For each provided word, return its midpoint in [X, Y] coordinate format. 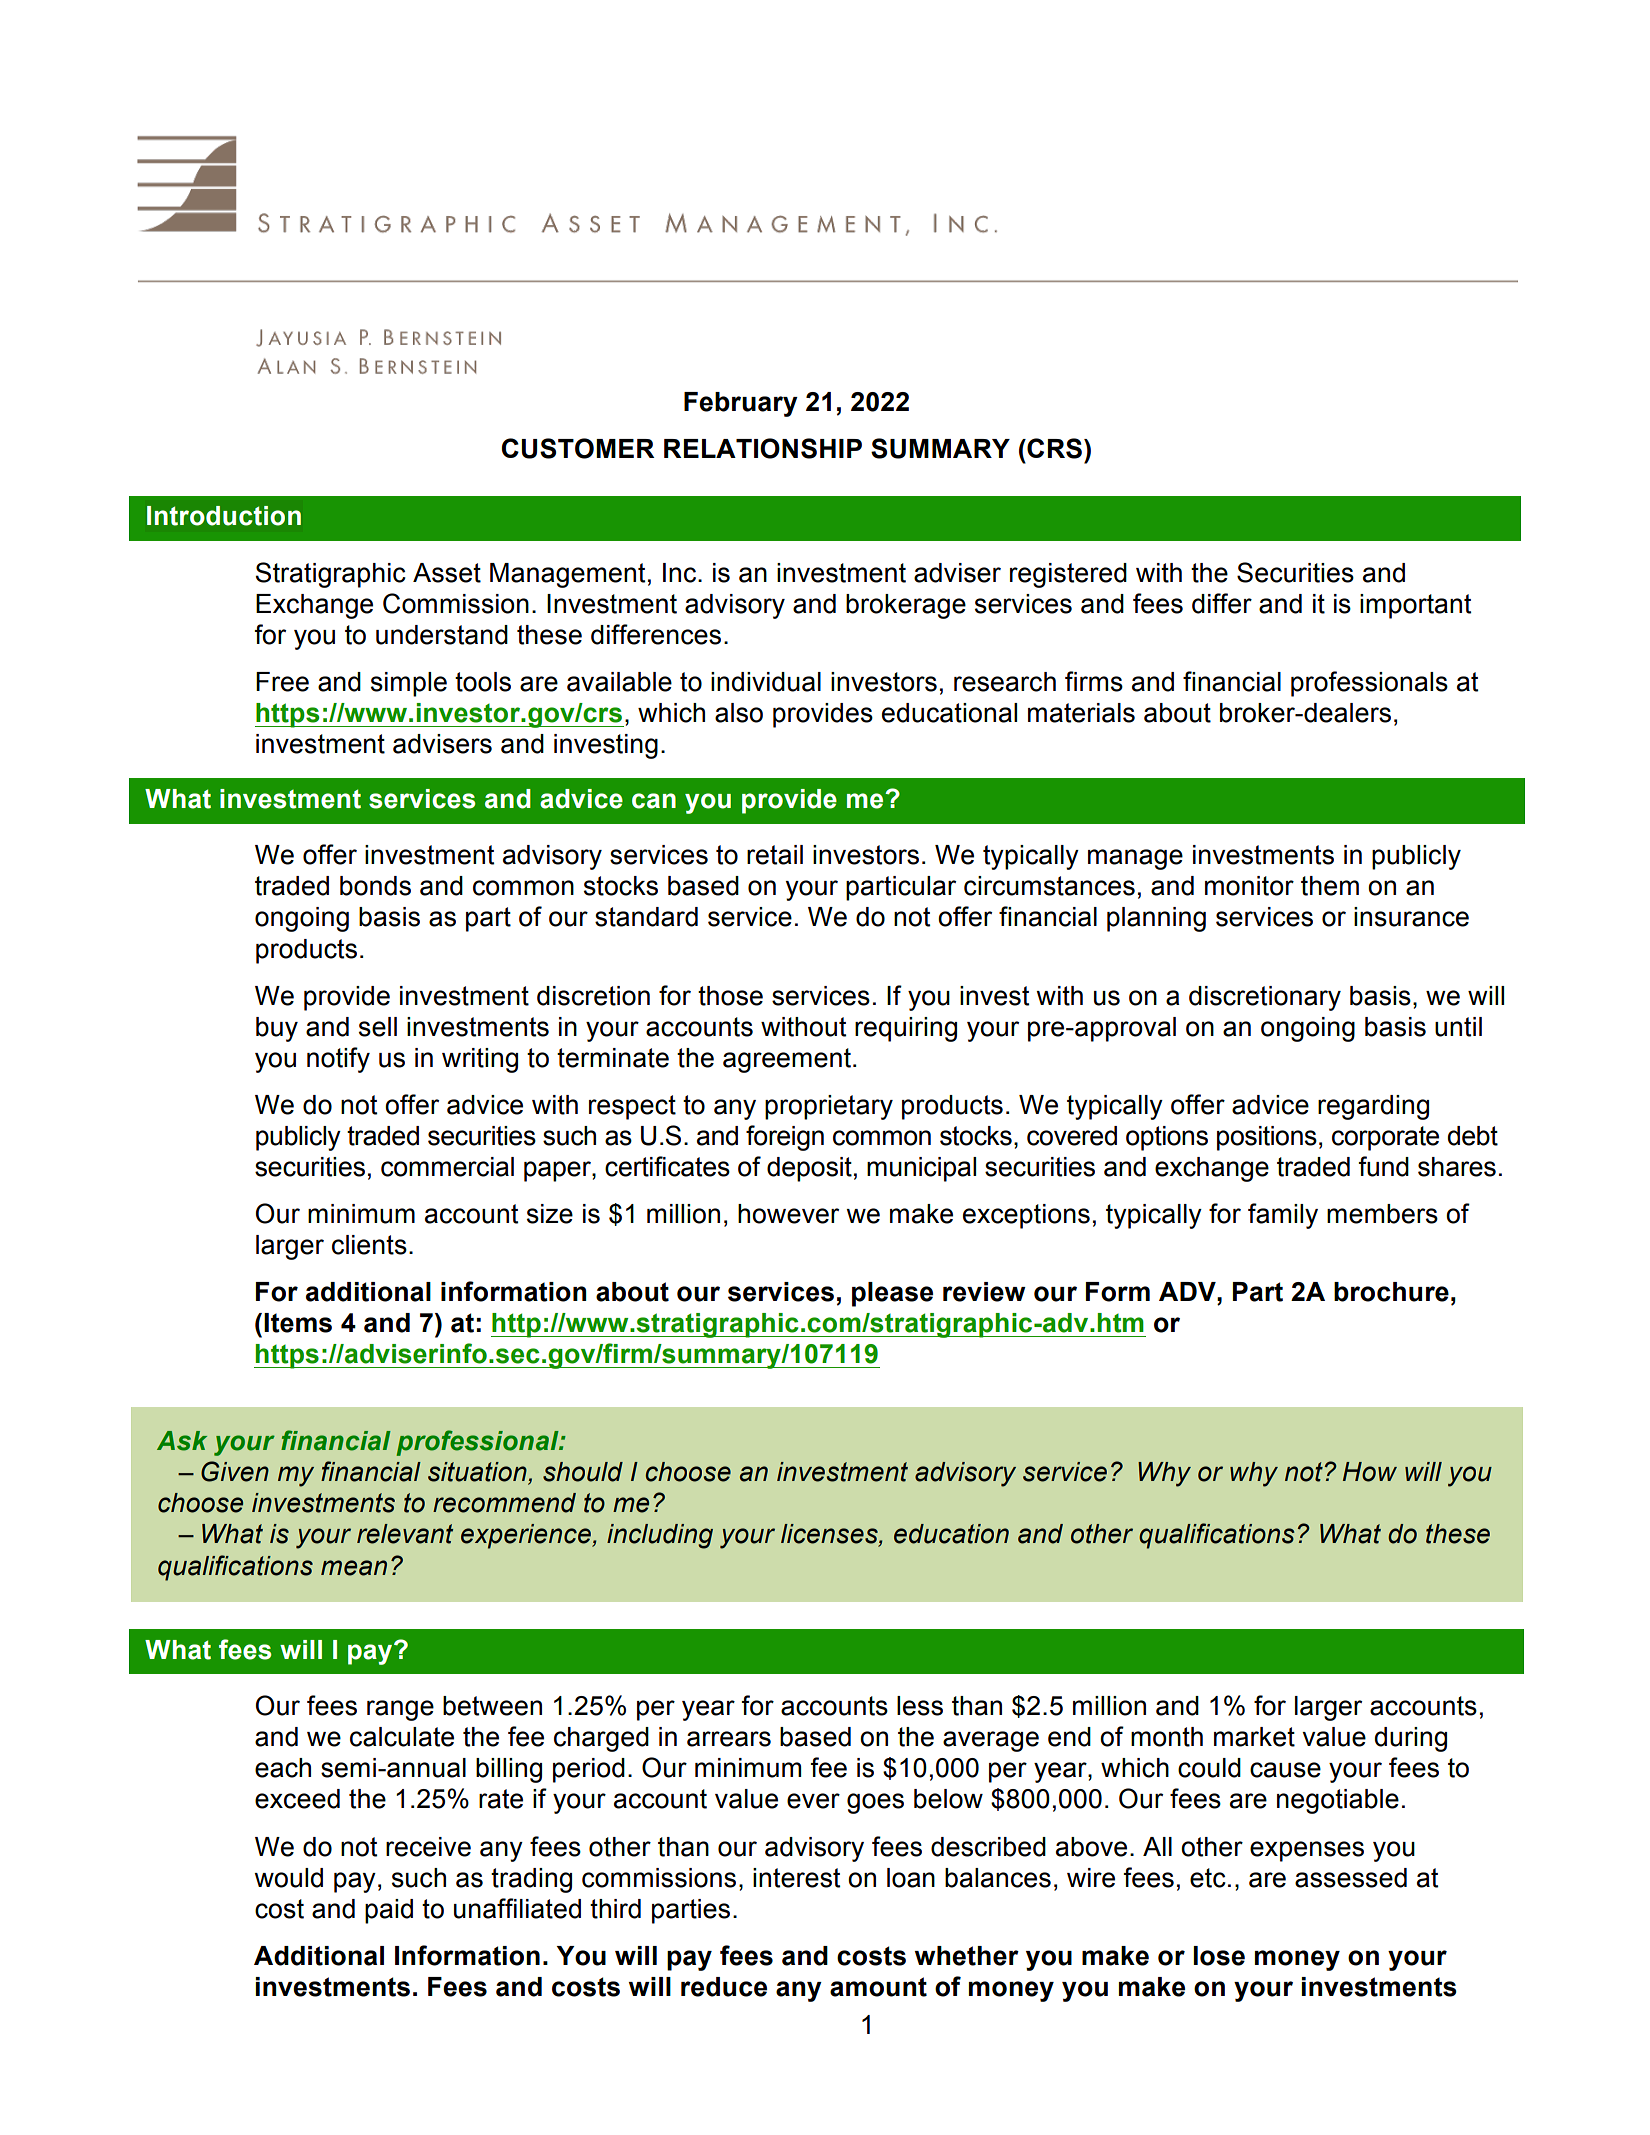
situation [478, 1473]
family [1283, 1216]
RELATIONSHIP [763, 448]
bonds [375, 886]
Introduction [224, 516]
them [1330, 886]
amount [878, 1987]
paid [389, 1911]
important [1415, 606]
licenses [830, 1535]
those [730, 996]
